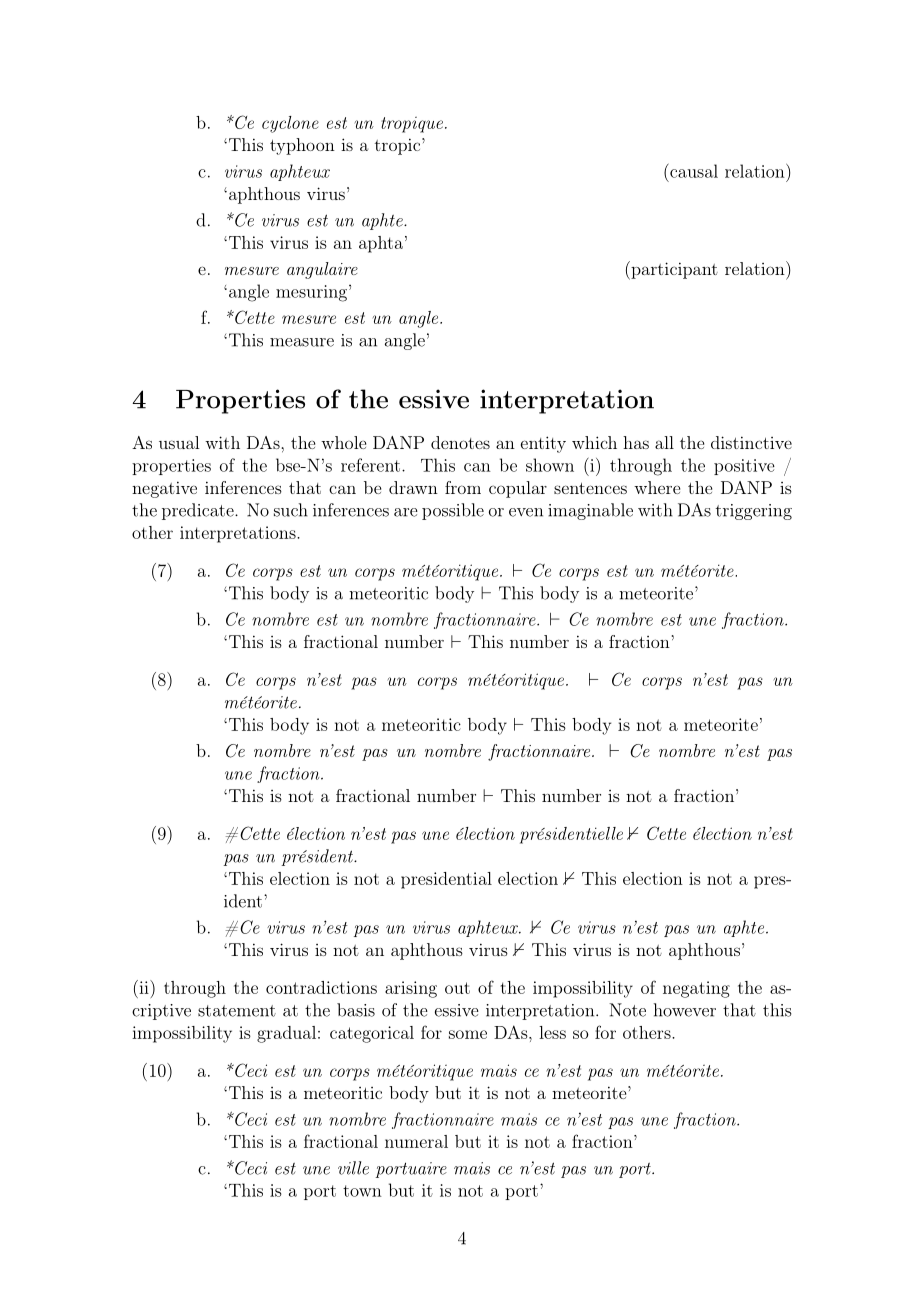  What do you see at coordinates (693, 170) in the screenshot?
I see `causal` at bounding box center [693, 170].
